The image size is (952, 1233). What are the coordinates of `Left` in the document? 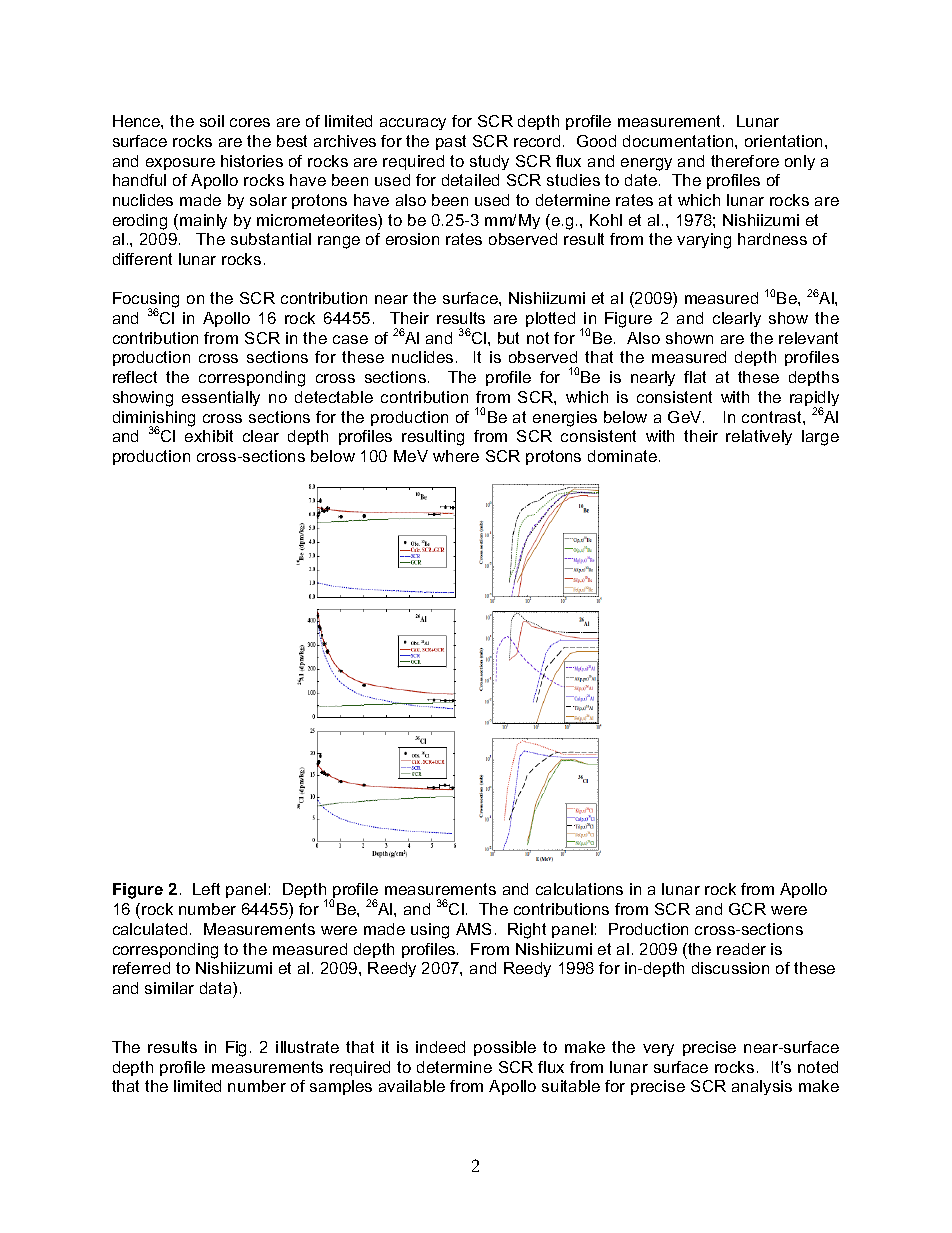 It's located at (206, 889).
